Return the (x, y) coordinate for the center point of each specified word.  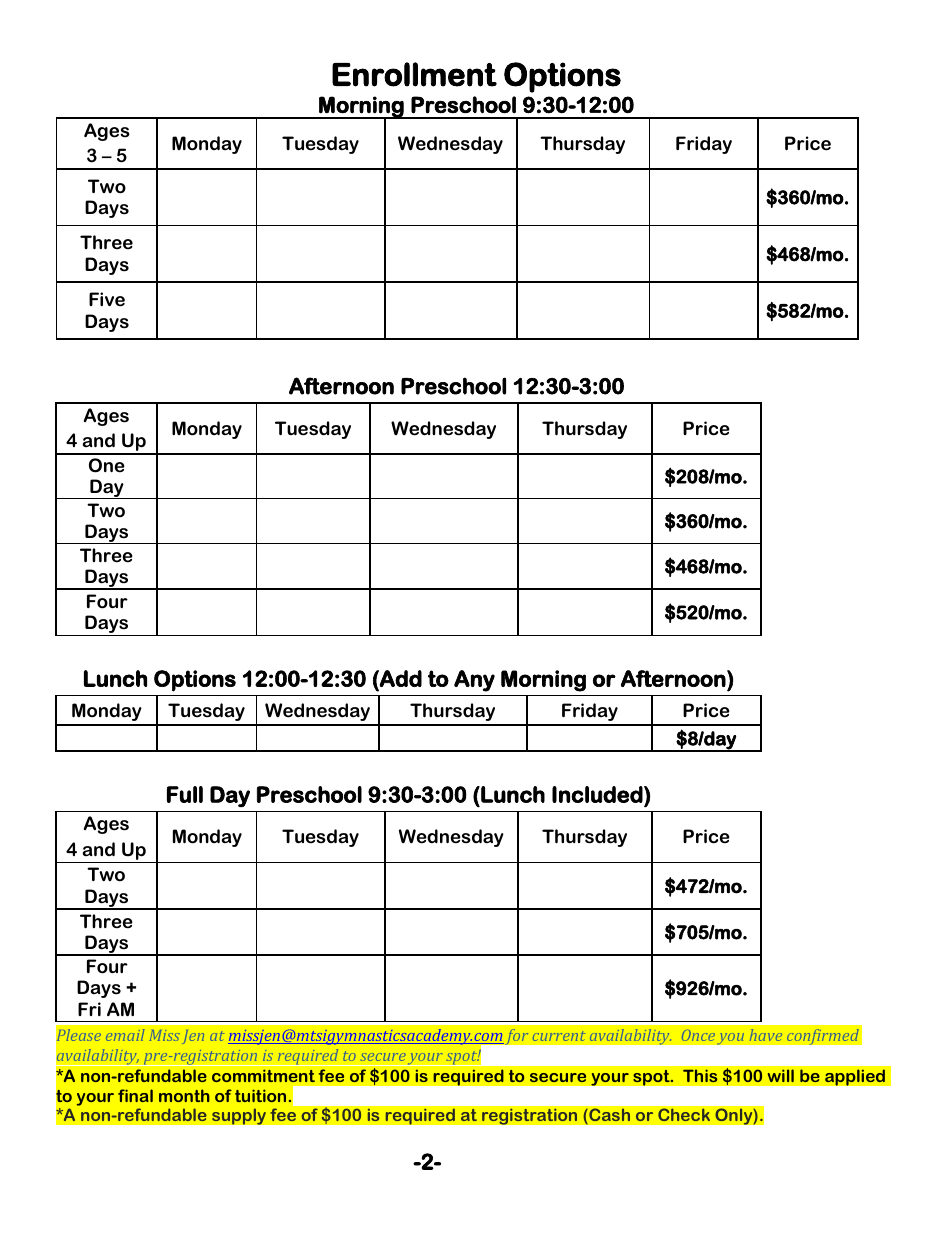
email (125, 1035)
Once (698, 1035)
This (700, 1076)
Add (400, 678)
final (135, 1095)
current (559, 1036)
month (184, 1095)
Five (107, 299)
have (766, 1035)
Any (474, 681)
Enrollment (414, 74)
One (107, 465)
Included (598, 794)
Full (185, 794)
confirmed (823, 1037)
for (516, 1037)
